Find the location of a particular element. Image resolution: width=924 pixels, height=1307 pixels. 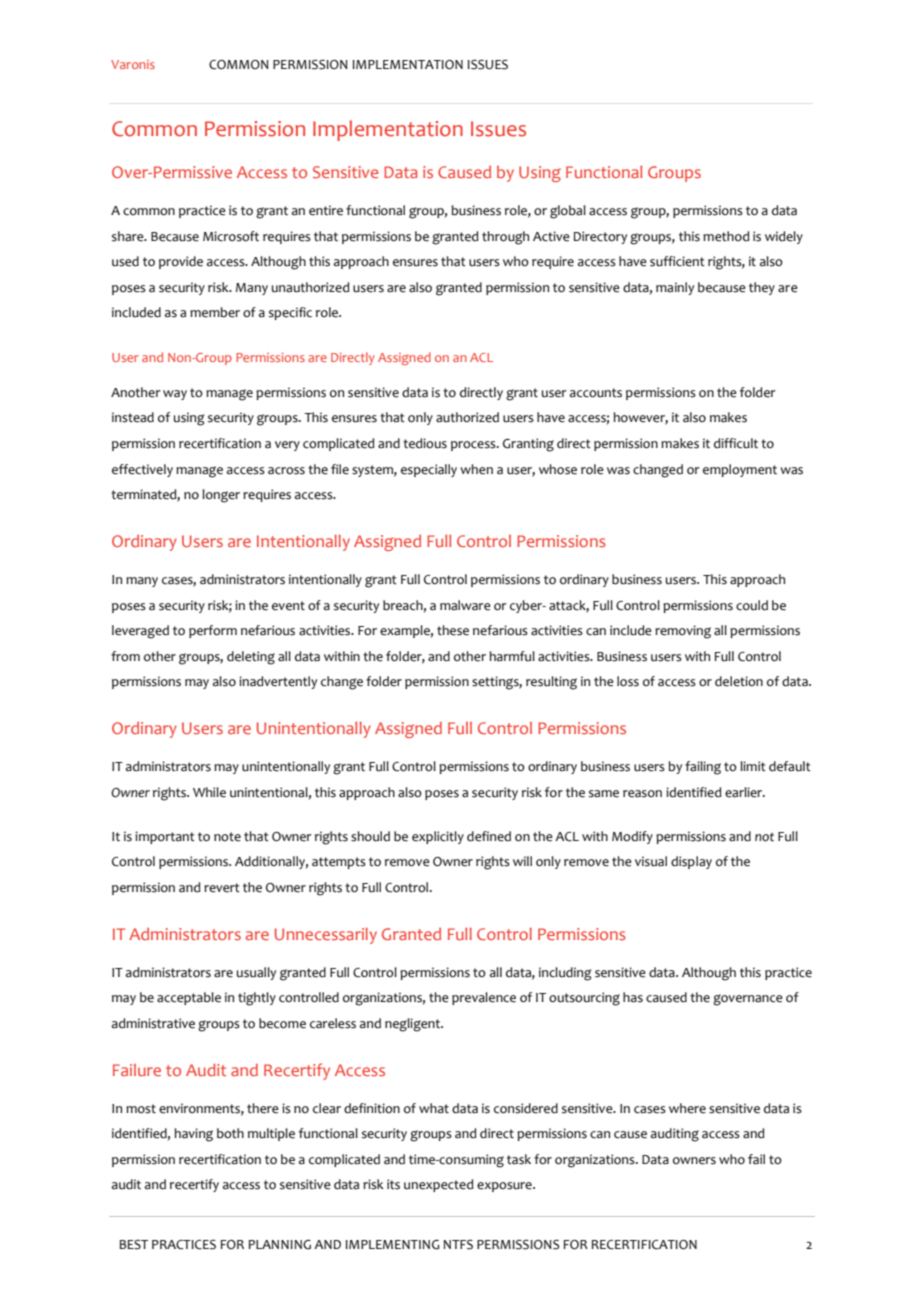

limit is located at coordinates (753, 766).
